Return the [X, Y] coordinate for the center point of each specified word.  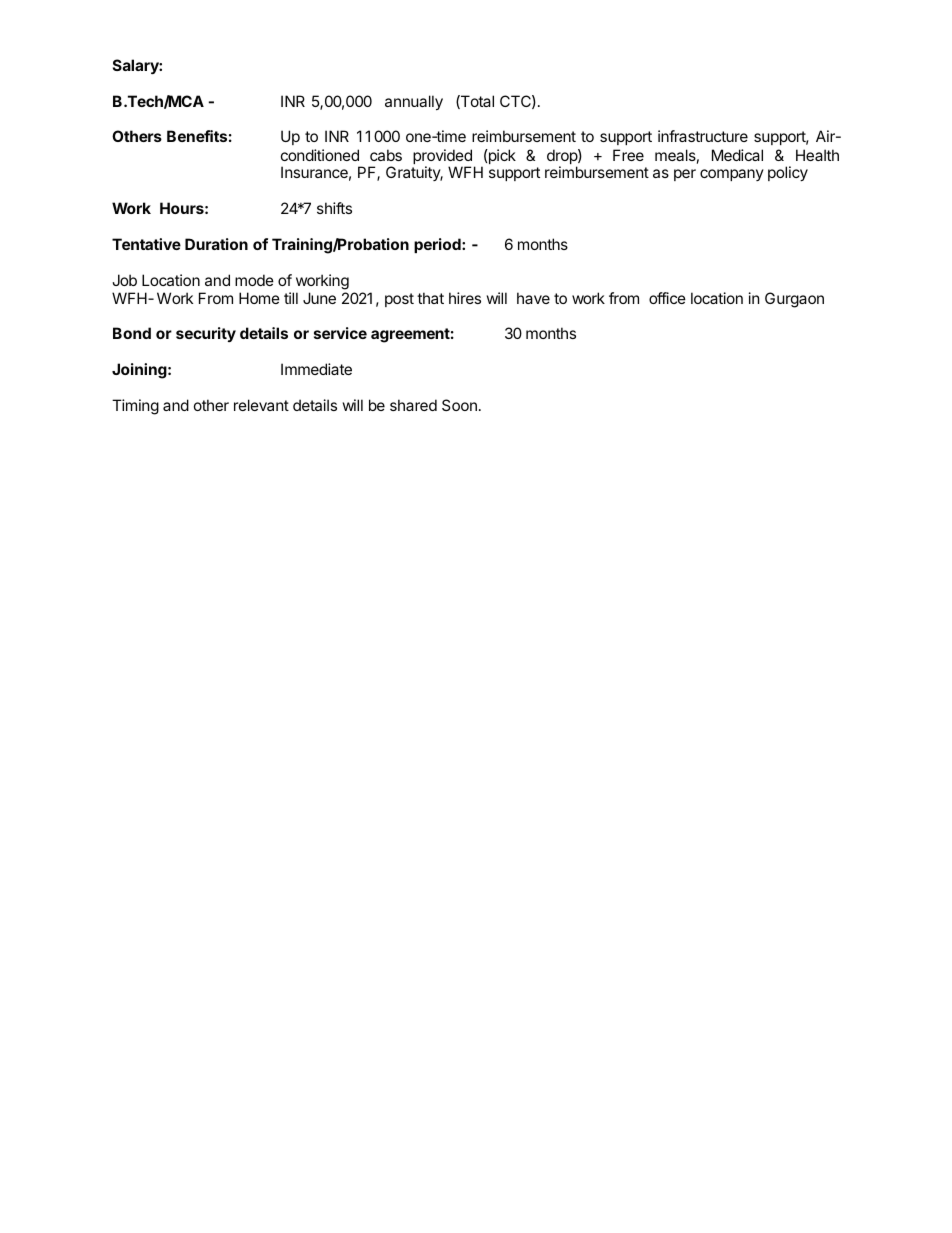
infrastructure [703, 136]
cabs [386, 155]
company [732, 175]
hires [465, 298]
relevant [261, 405]
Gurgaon [794, 300]
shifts [334, 208]
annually [414, 102]
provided [442, 158]
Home [259, 298]
